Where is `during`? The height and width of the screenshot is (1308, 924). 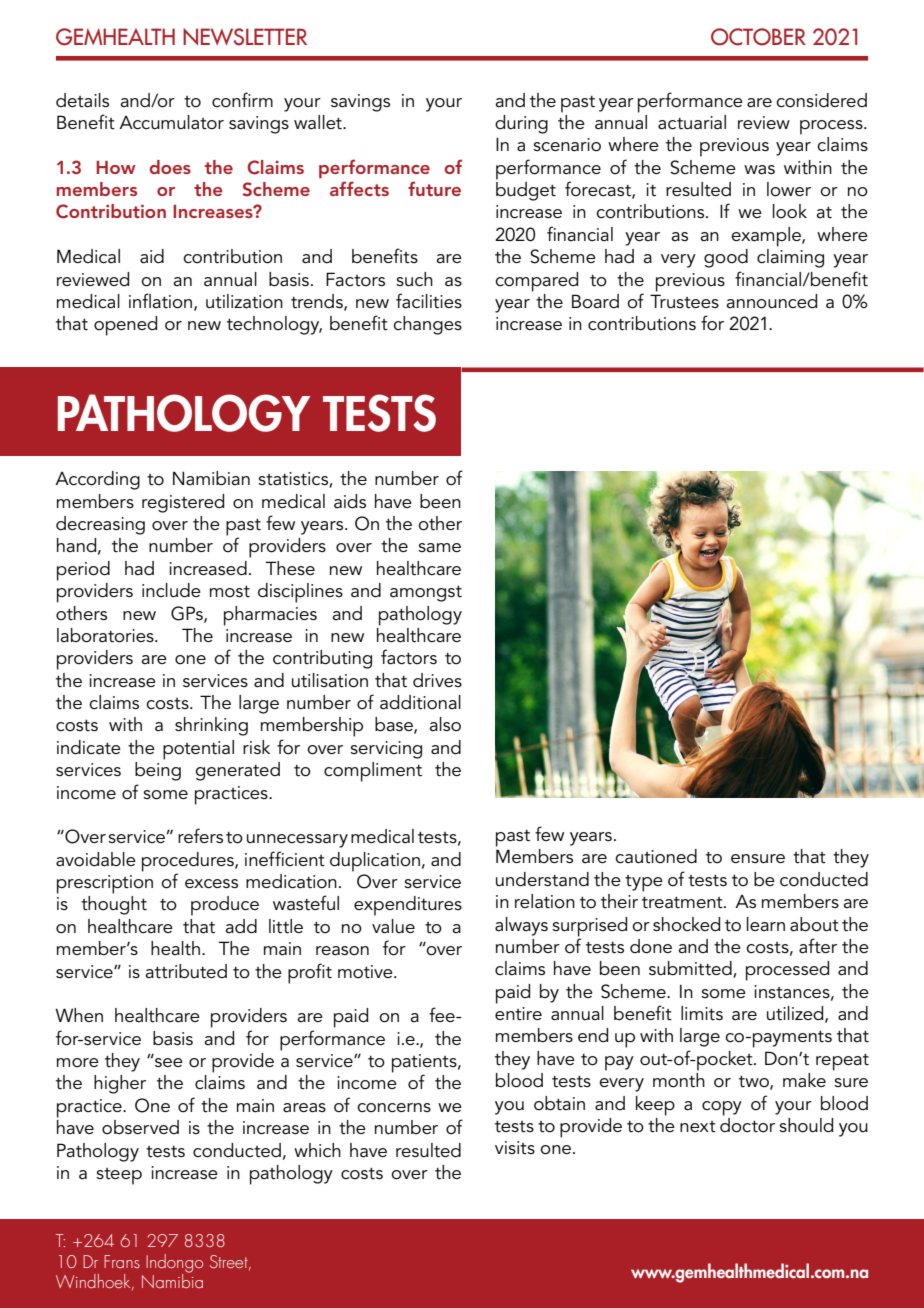
during is located at coordinates (521, 124).
